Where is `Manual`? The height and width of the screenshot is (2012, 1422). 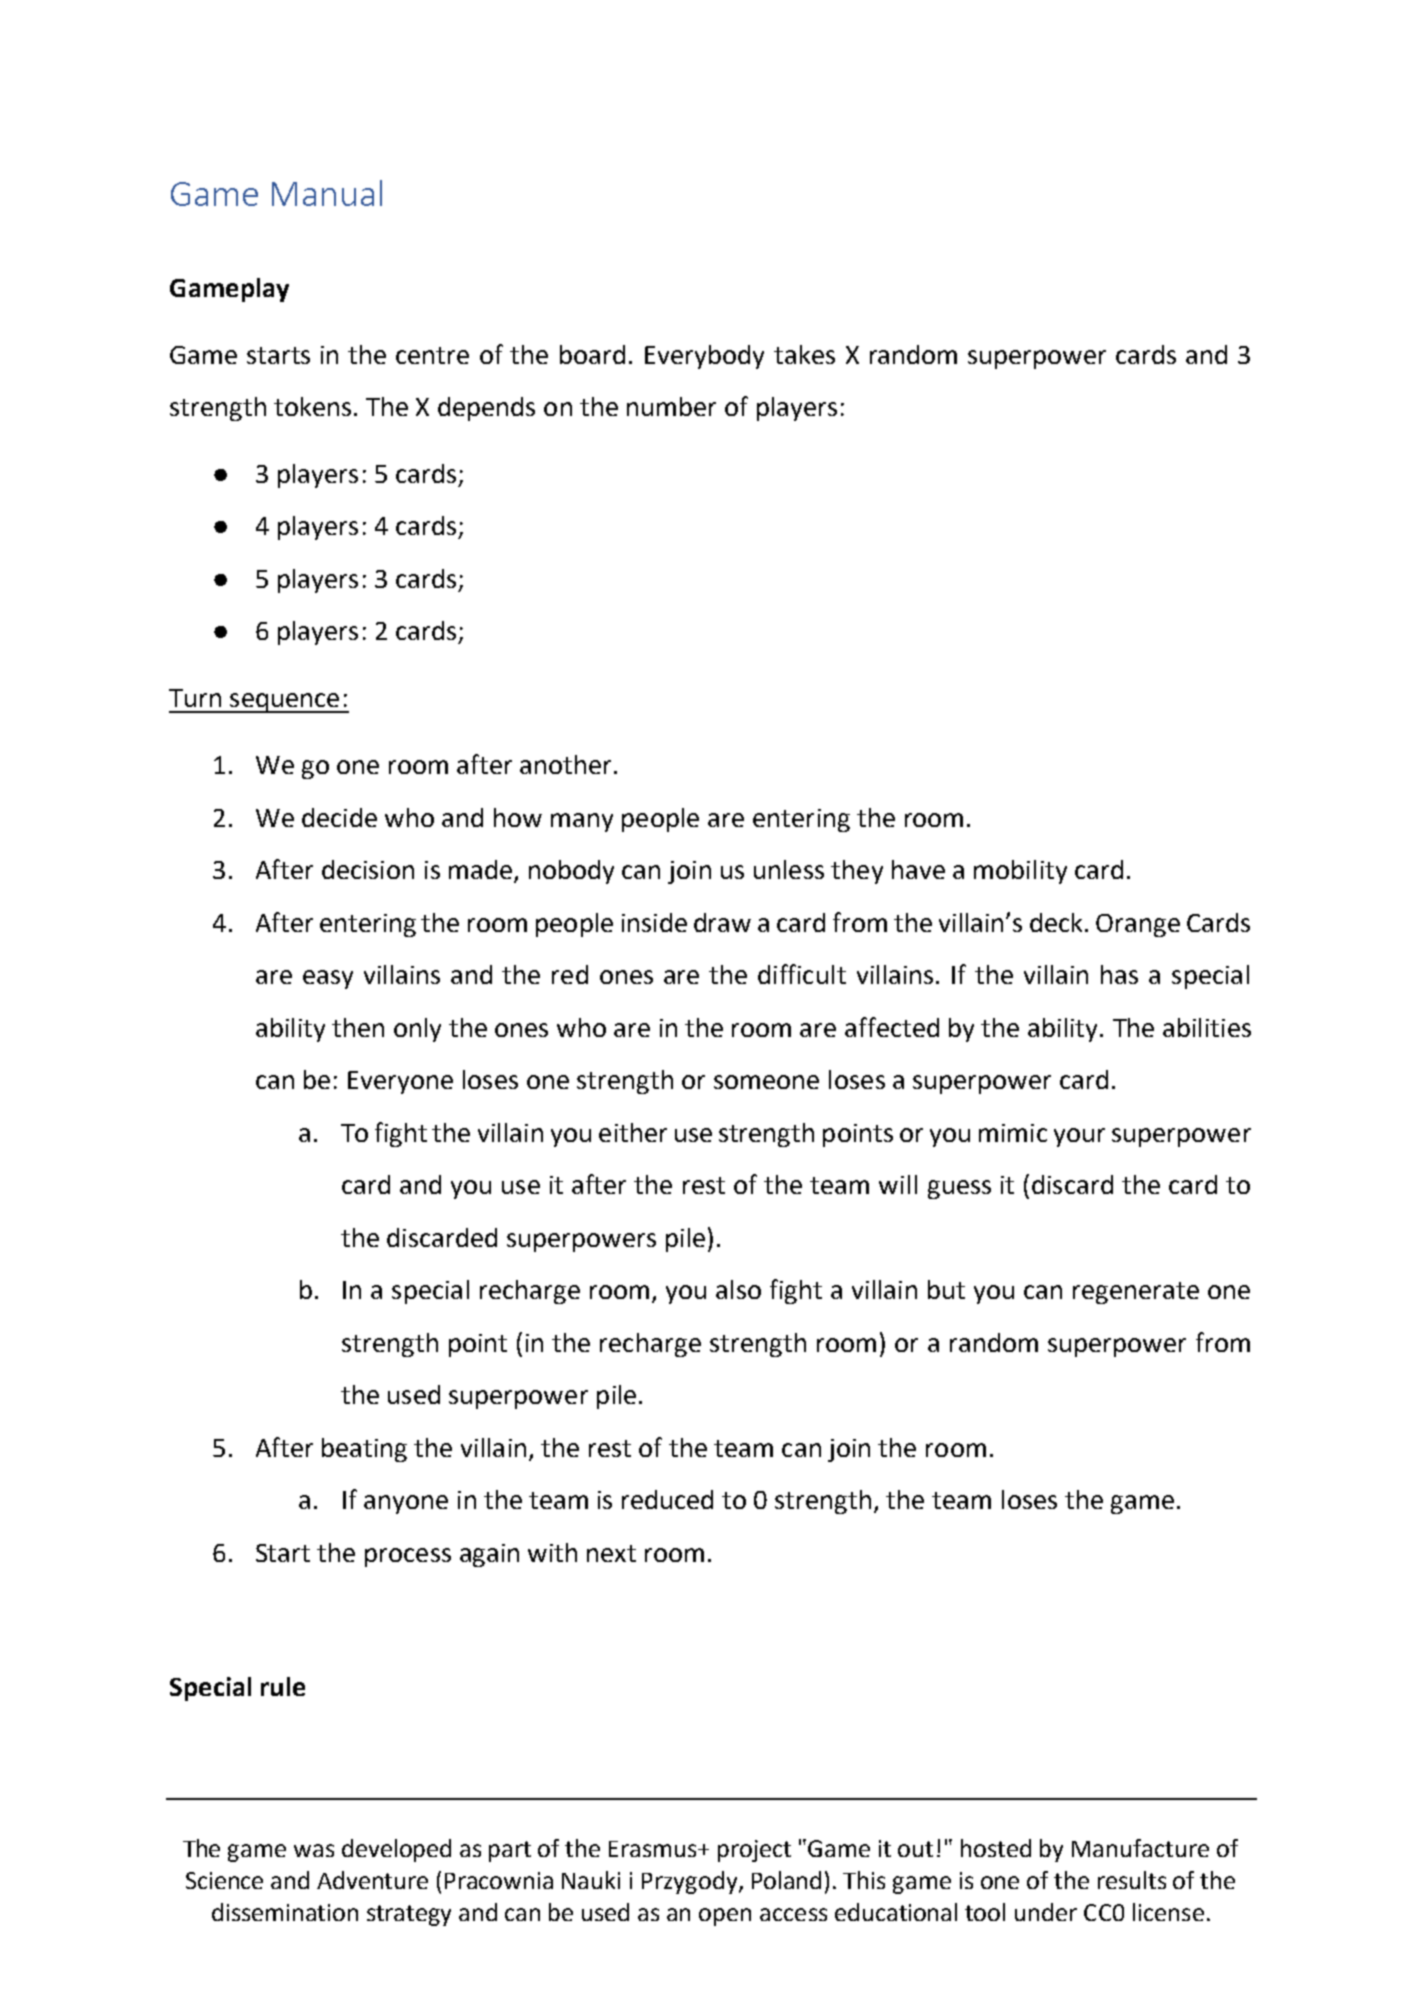
Manual is located at coordinates (327, 193).
